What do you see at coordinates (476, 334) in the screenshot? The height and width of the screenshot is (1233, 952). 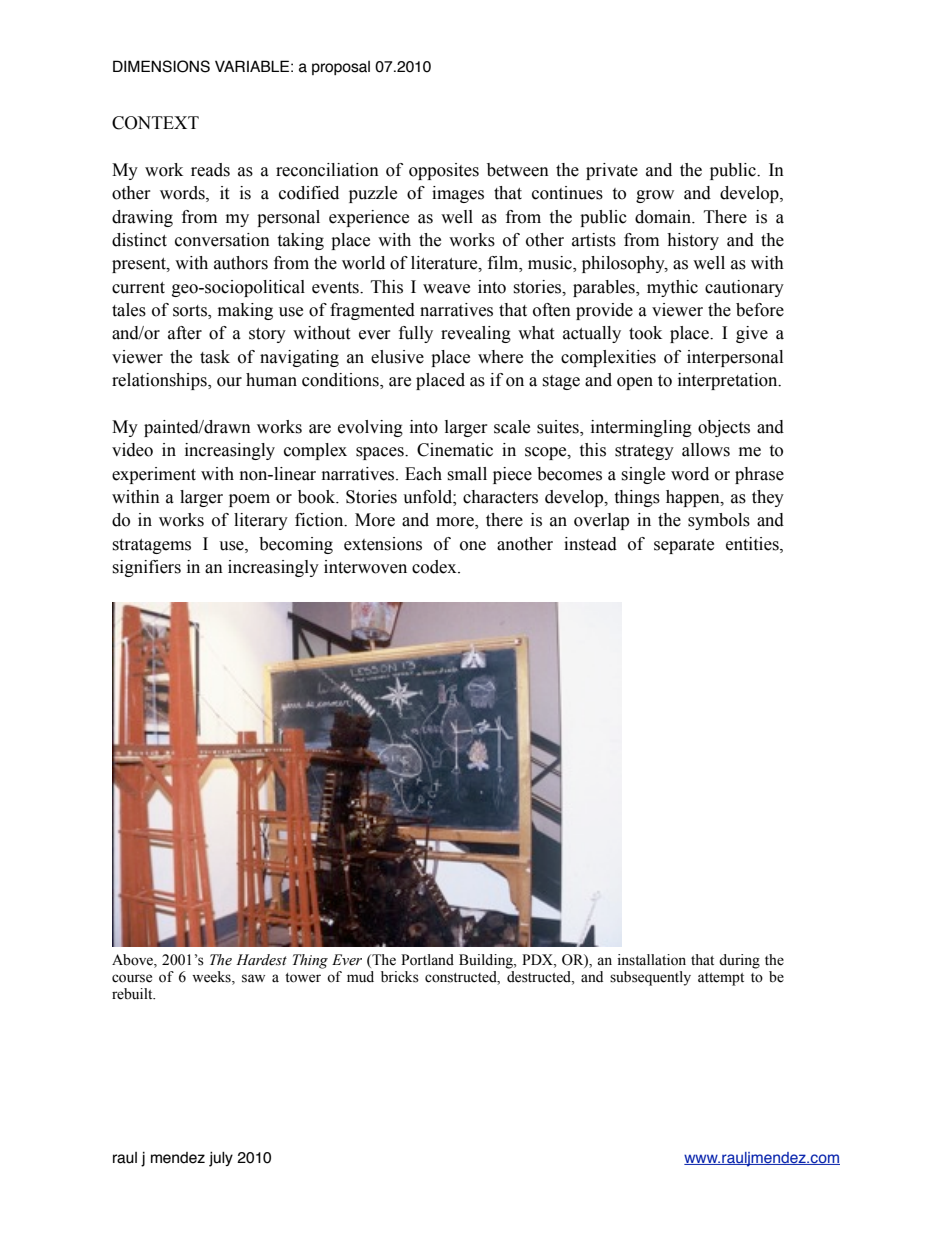 I see `revealing` at bounding box center [476, 334].
